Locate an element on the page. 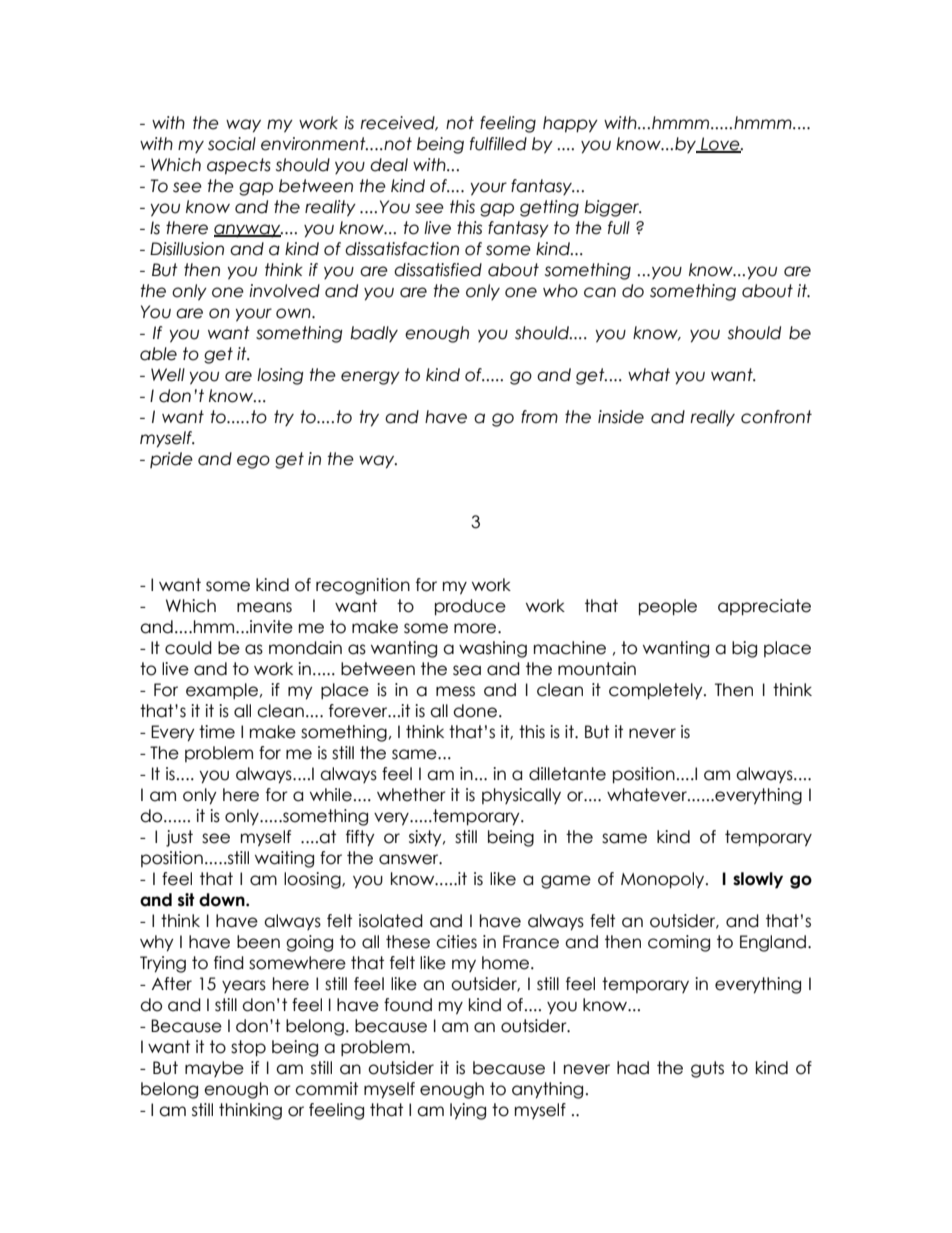 The height and width of the document is (1233, 952). maybe is located at coordinates (214, 1069).
